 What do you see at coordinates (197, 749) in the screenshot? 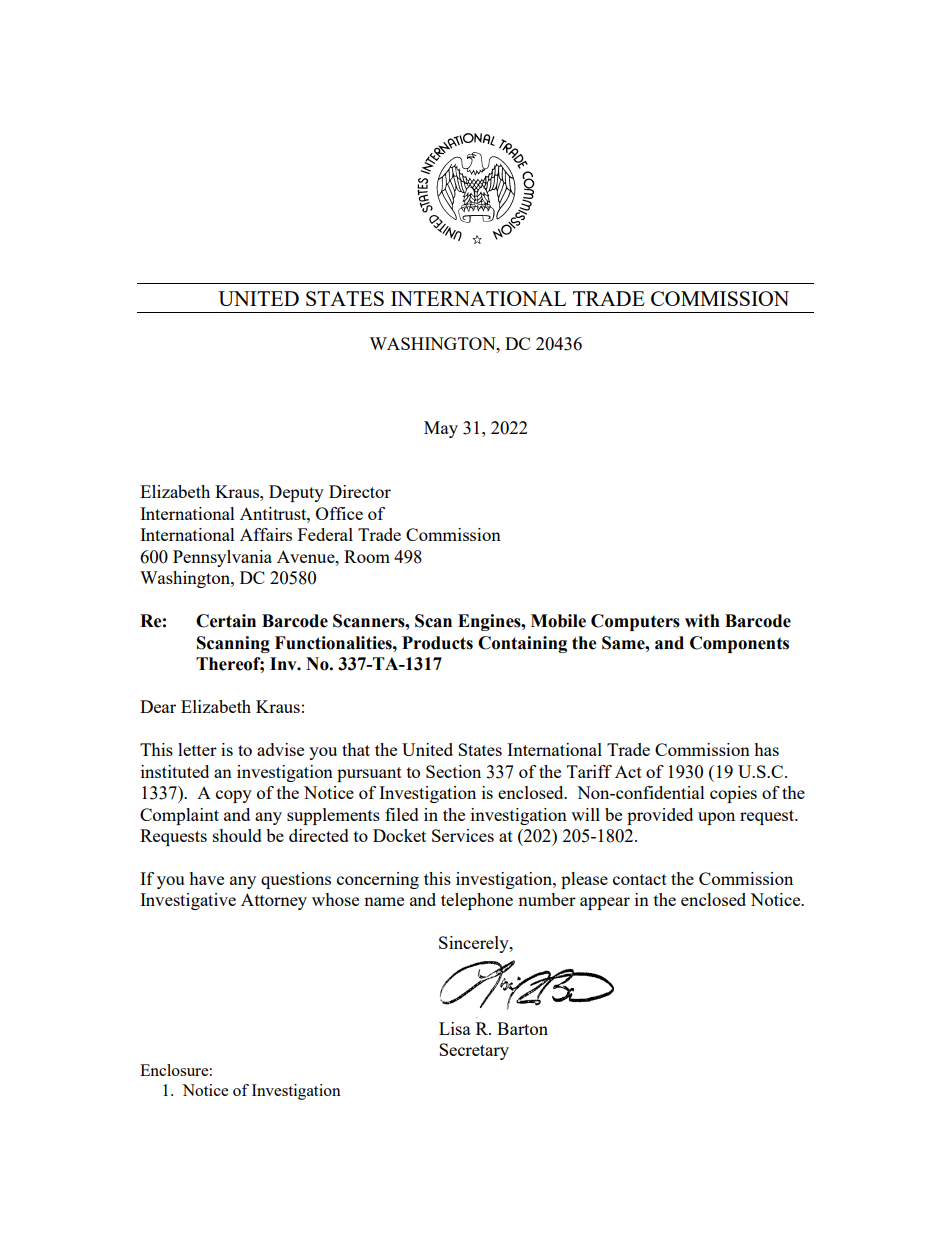
I see `letter` at bounding box center [197, 749].
